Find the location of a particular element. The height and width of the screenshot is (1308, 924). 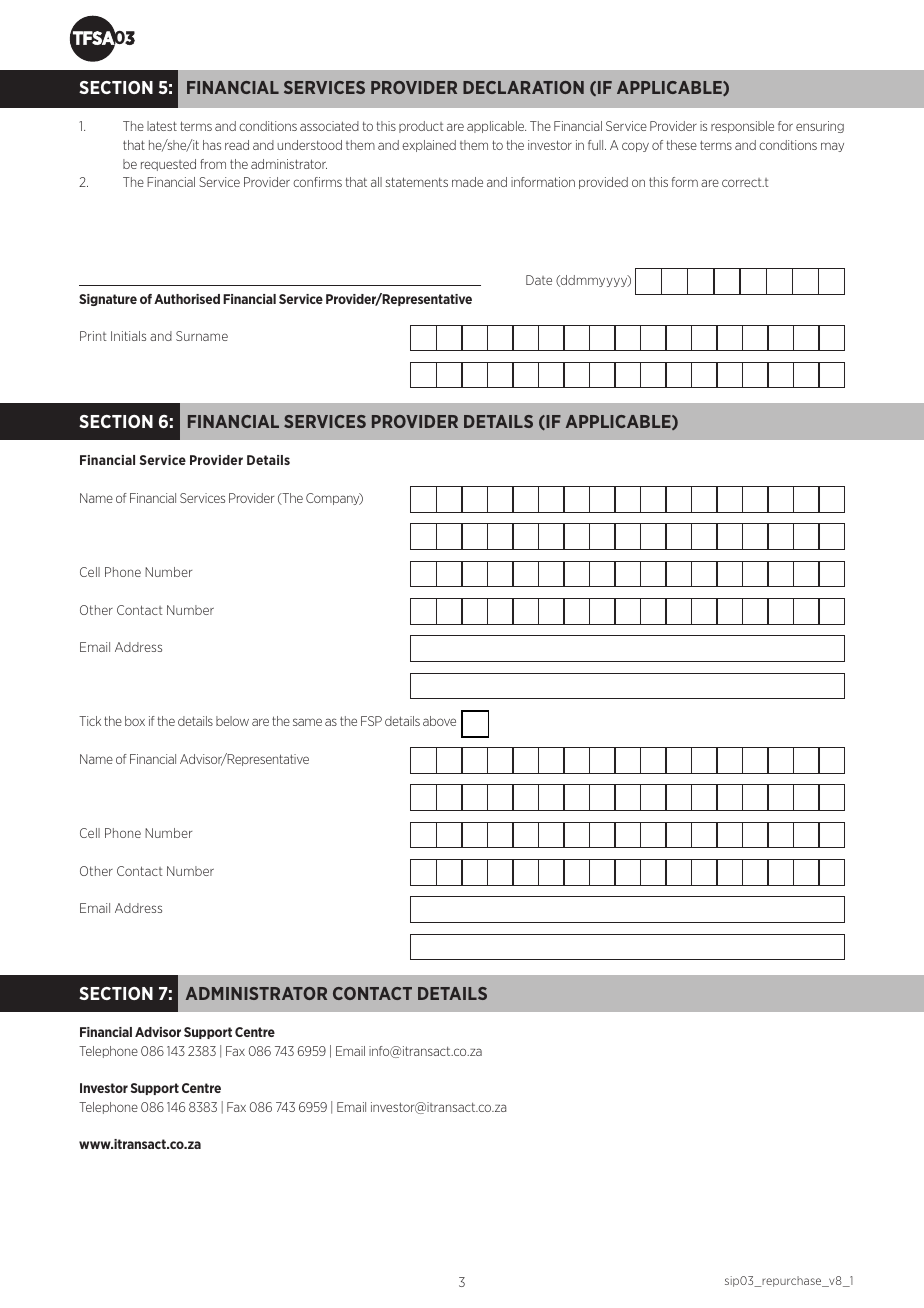

above is located at coordinates (439, 721).
